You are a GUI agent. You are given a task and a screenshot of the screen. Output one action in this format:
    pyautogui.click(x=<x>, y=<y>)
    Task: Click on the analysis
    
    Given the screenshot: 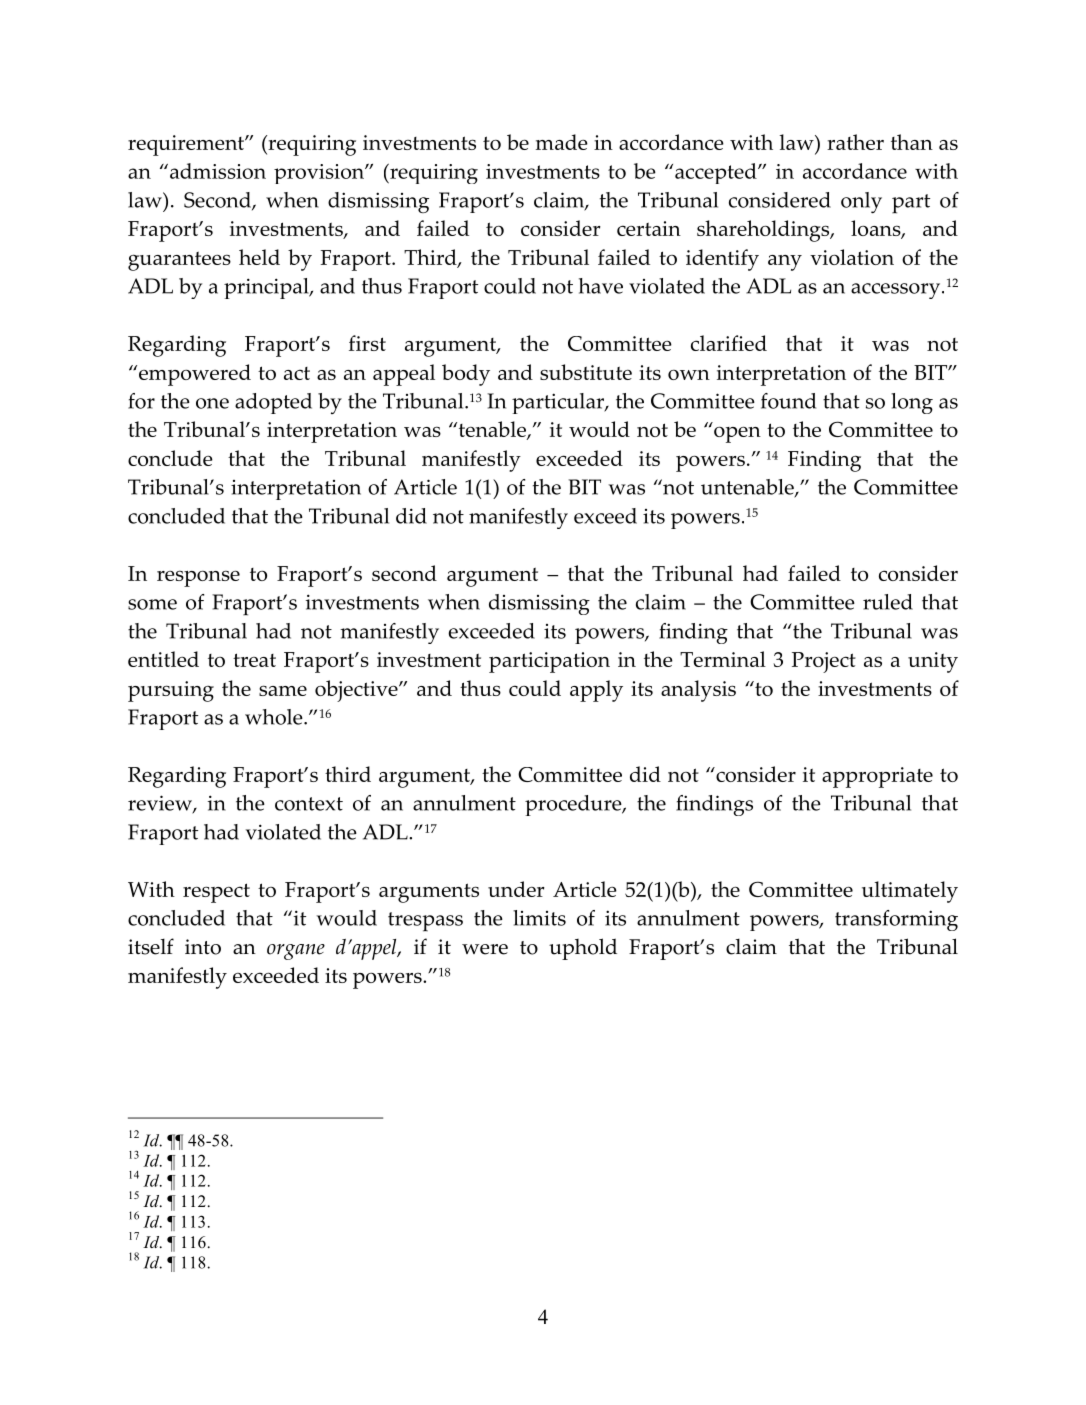 What is the action you would take?
    pyautogui.click(x=698, y=691)
